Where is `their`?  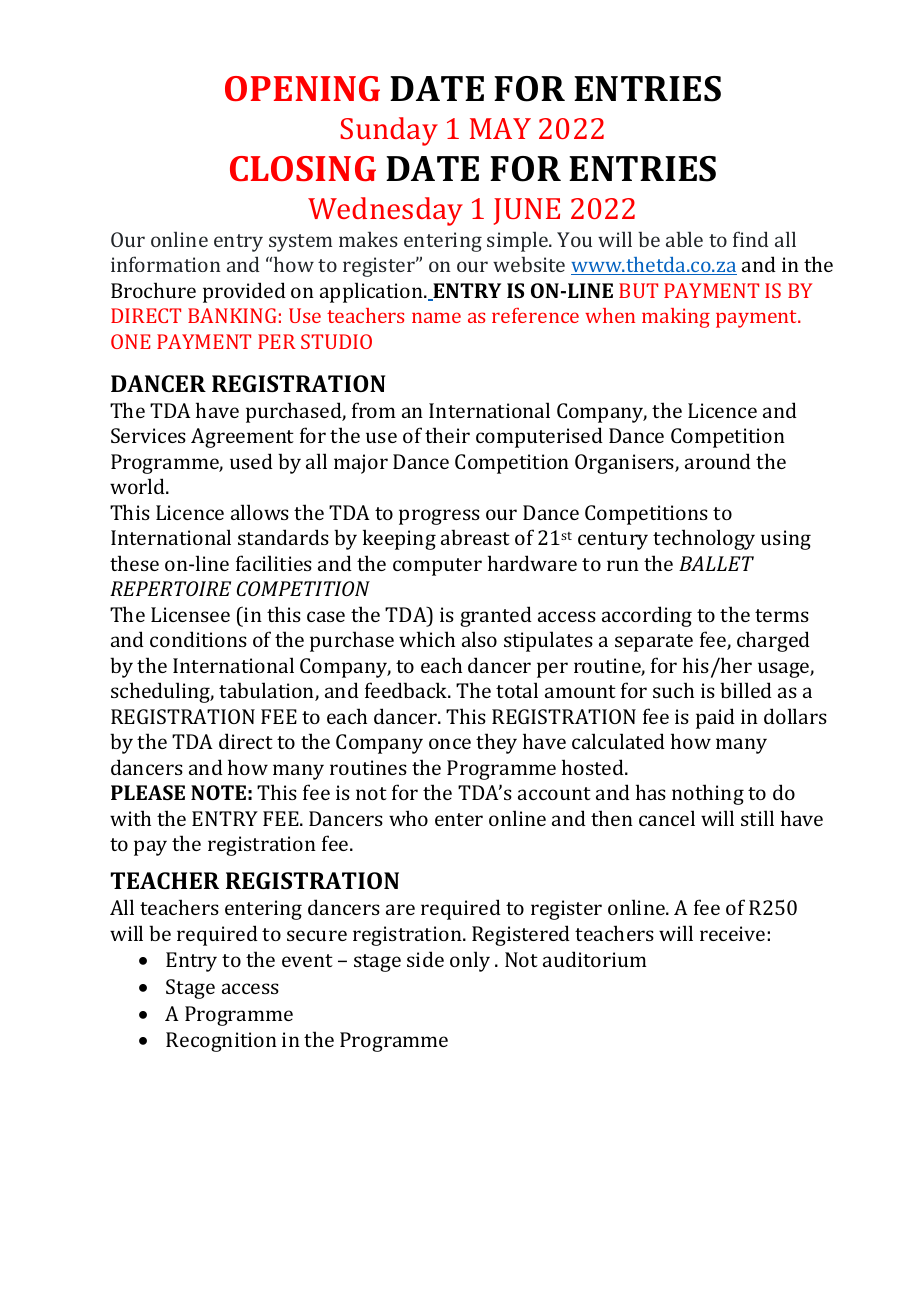 their is located at coordinates (447, 435).
